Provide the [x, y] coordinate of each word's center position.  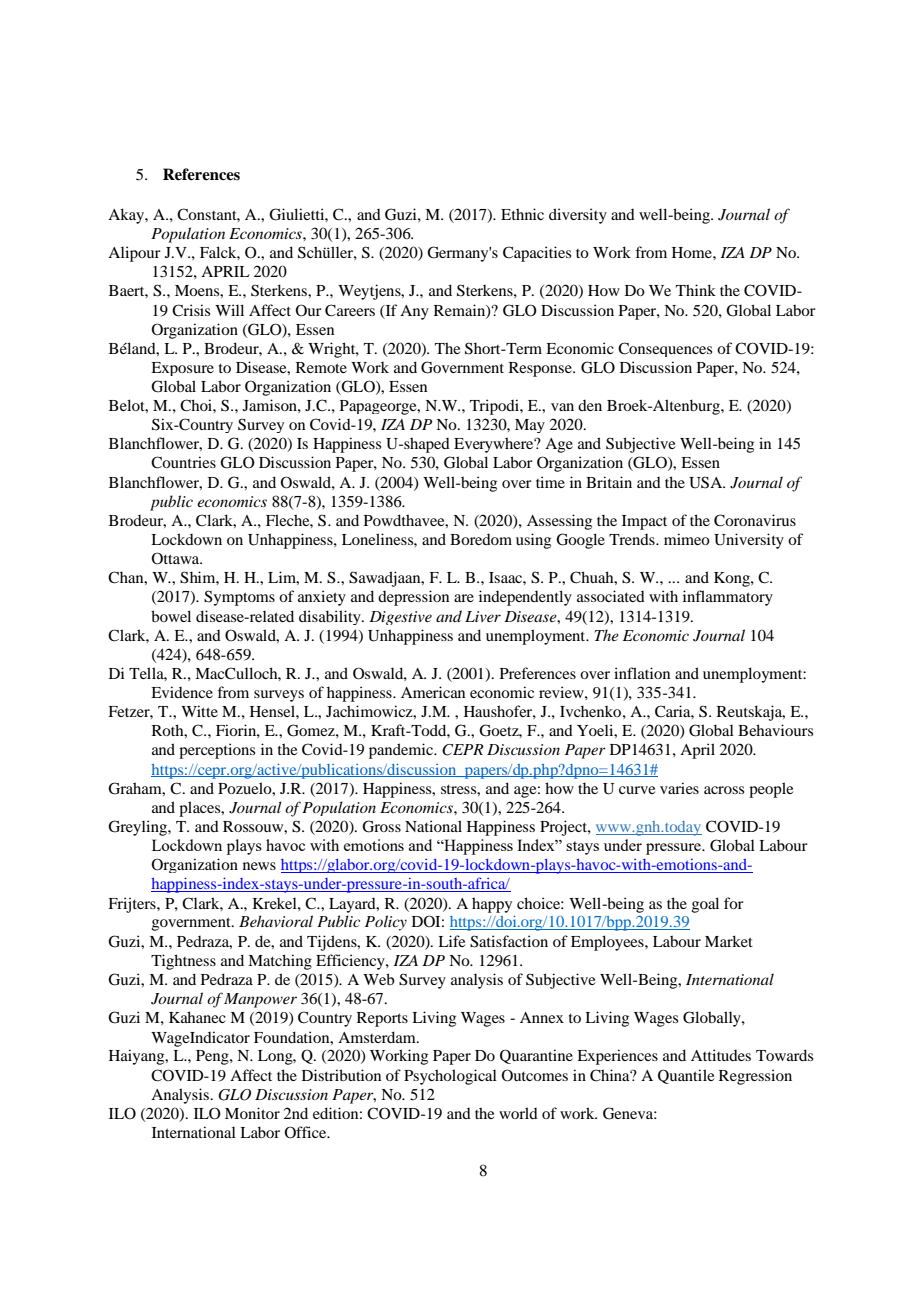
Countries [183, 462]
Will [229, 310]
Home [693, 252]
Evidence [182, 692]
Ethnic [522, 214]
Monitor [252, 1113]
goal [705, 905]
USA [707, 482]
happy [492, 905]
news [259, 866]
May [530, 426]
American [433, 692]
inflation [642, 673]
